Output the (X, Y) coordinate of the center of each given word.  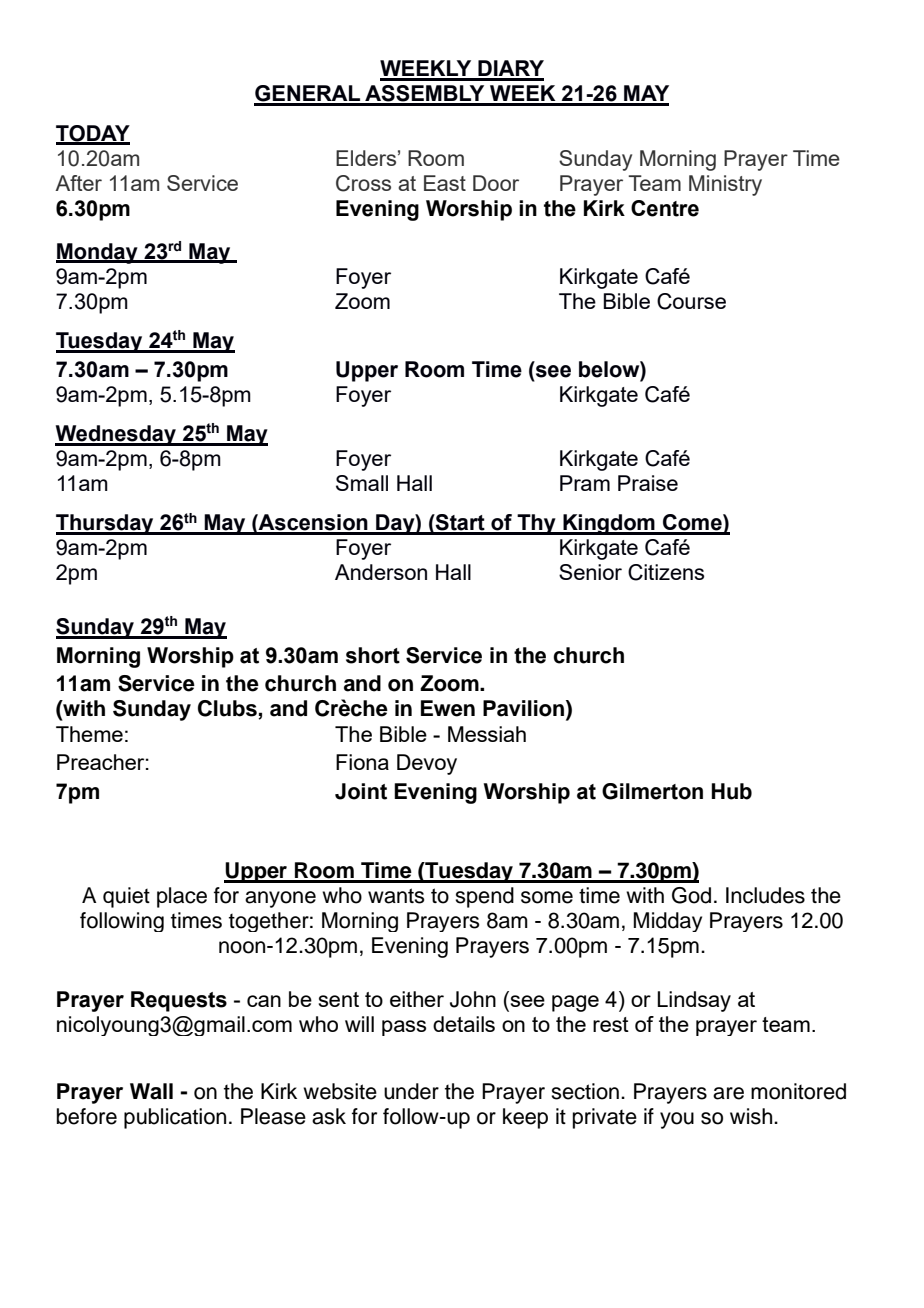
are (728, 1093)
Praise (648, 483)
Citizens (666, 572)
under (411, 1091)
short (373, 655)
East (445, 183)
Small (362, 483)
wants (396, 896)
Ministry (725, 185)
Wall (151, 1091)
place (182, 897)
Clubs (228, 709)
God (691, 895)
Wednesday (116, 435)
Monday (98, 253)
